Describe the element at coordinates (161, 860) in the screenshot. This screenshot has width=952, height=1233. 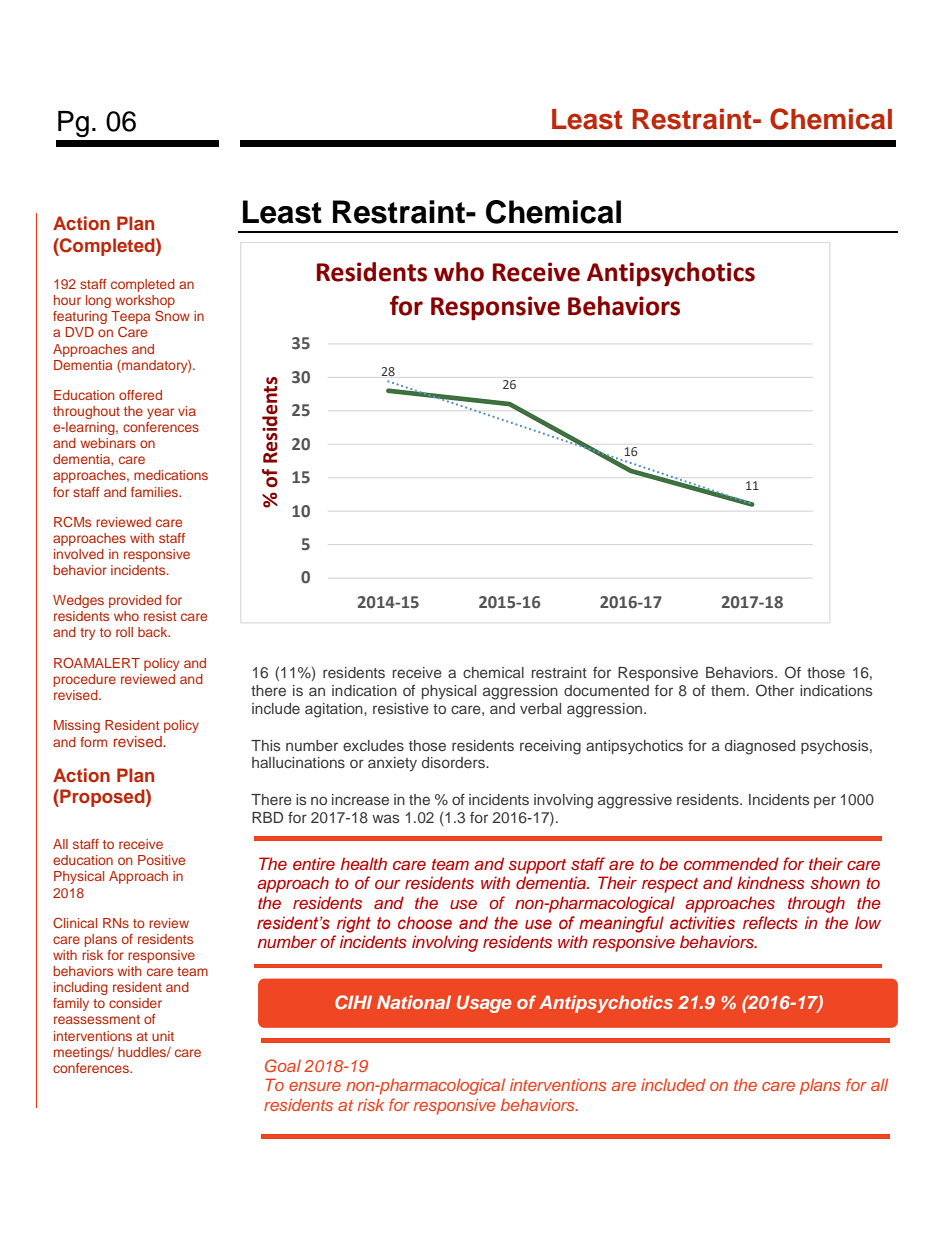
I see `Positive` at that location.
